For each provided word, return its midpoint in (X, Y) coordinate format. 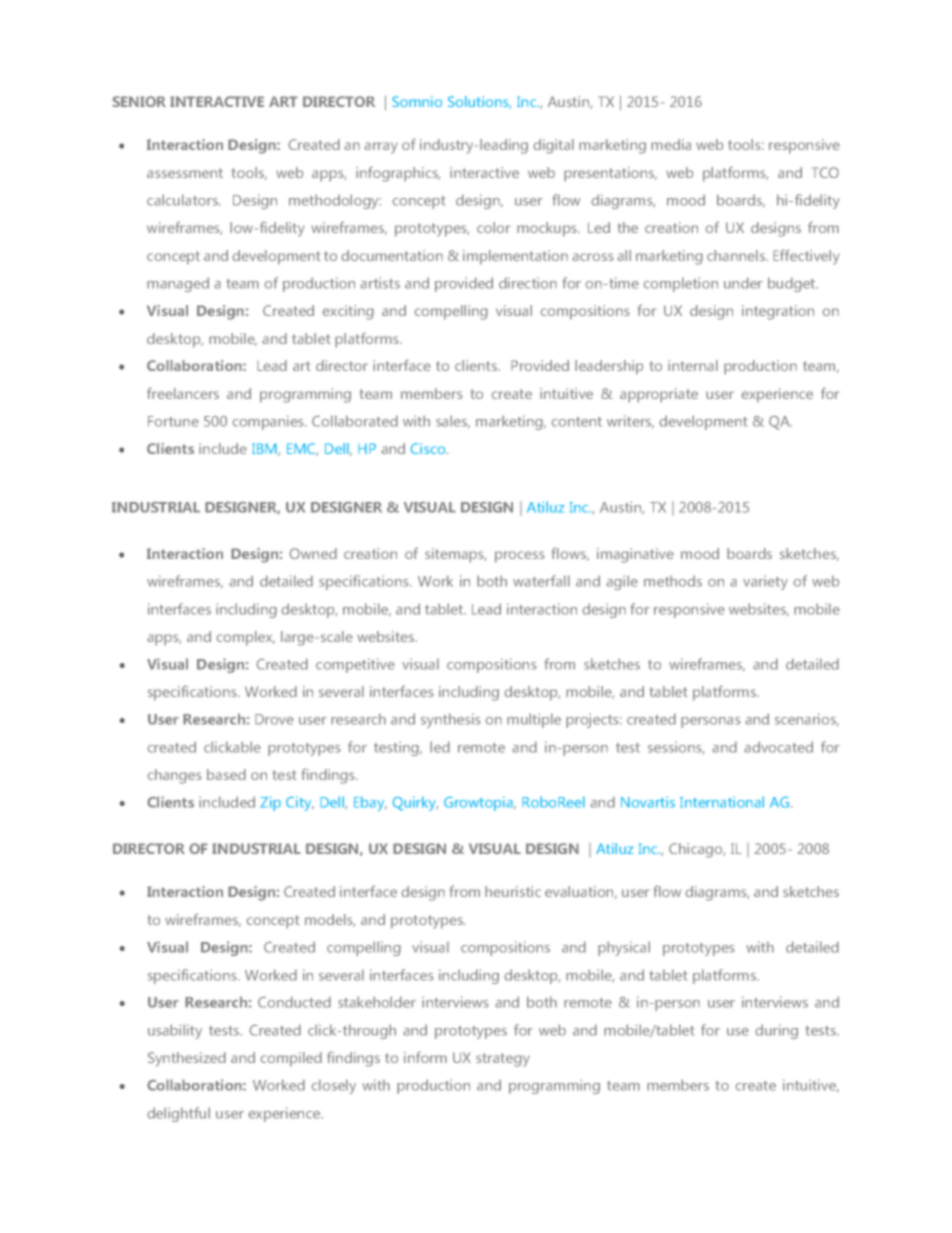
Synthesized (187, 1059)
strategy (503, 1060)
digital (553, 146)
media (671, 144)
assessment (185, 173)
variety (765, 582)
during (776, 1031)
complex (245, 638)
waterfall (541, 581)
